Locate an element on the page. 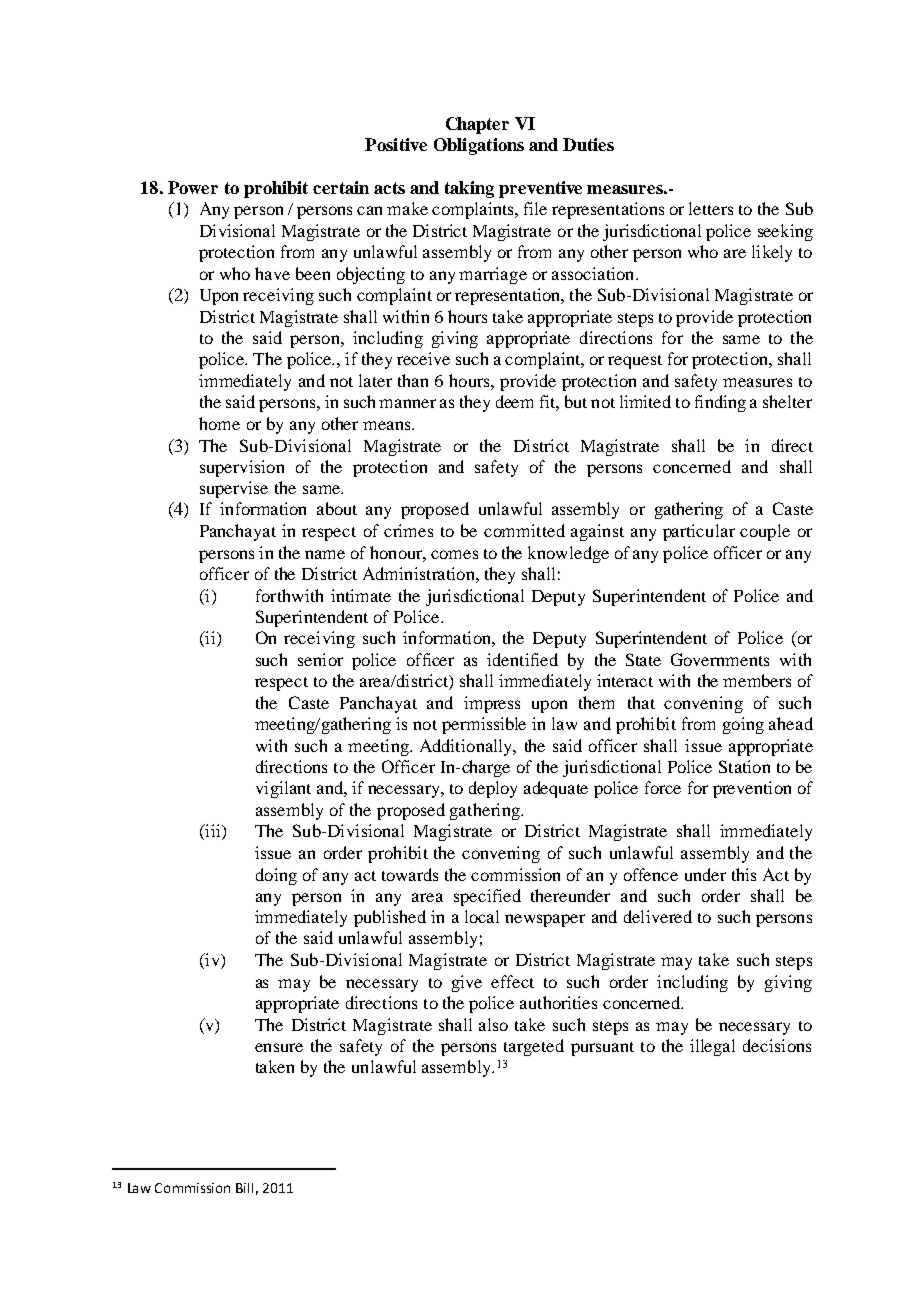 Image resolution: width=924 pixels, height=1308 pixels. Power is located at coordinates (193, 187).
